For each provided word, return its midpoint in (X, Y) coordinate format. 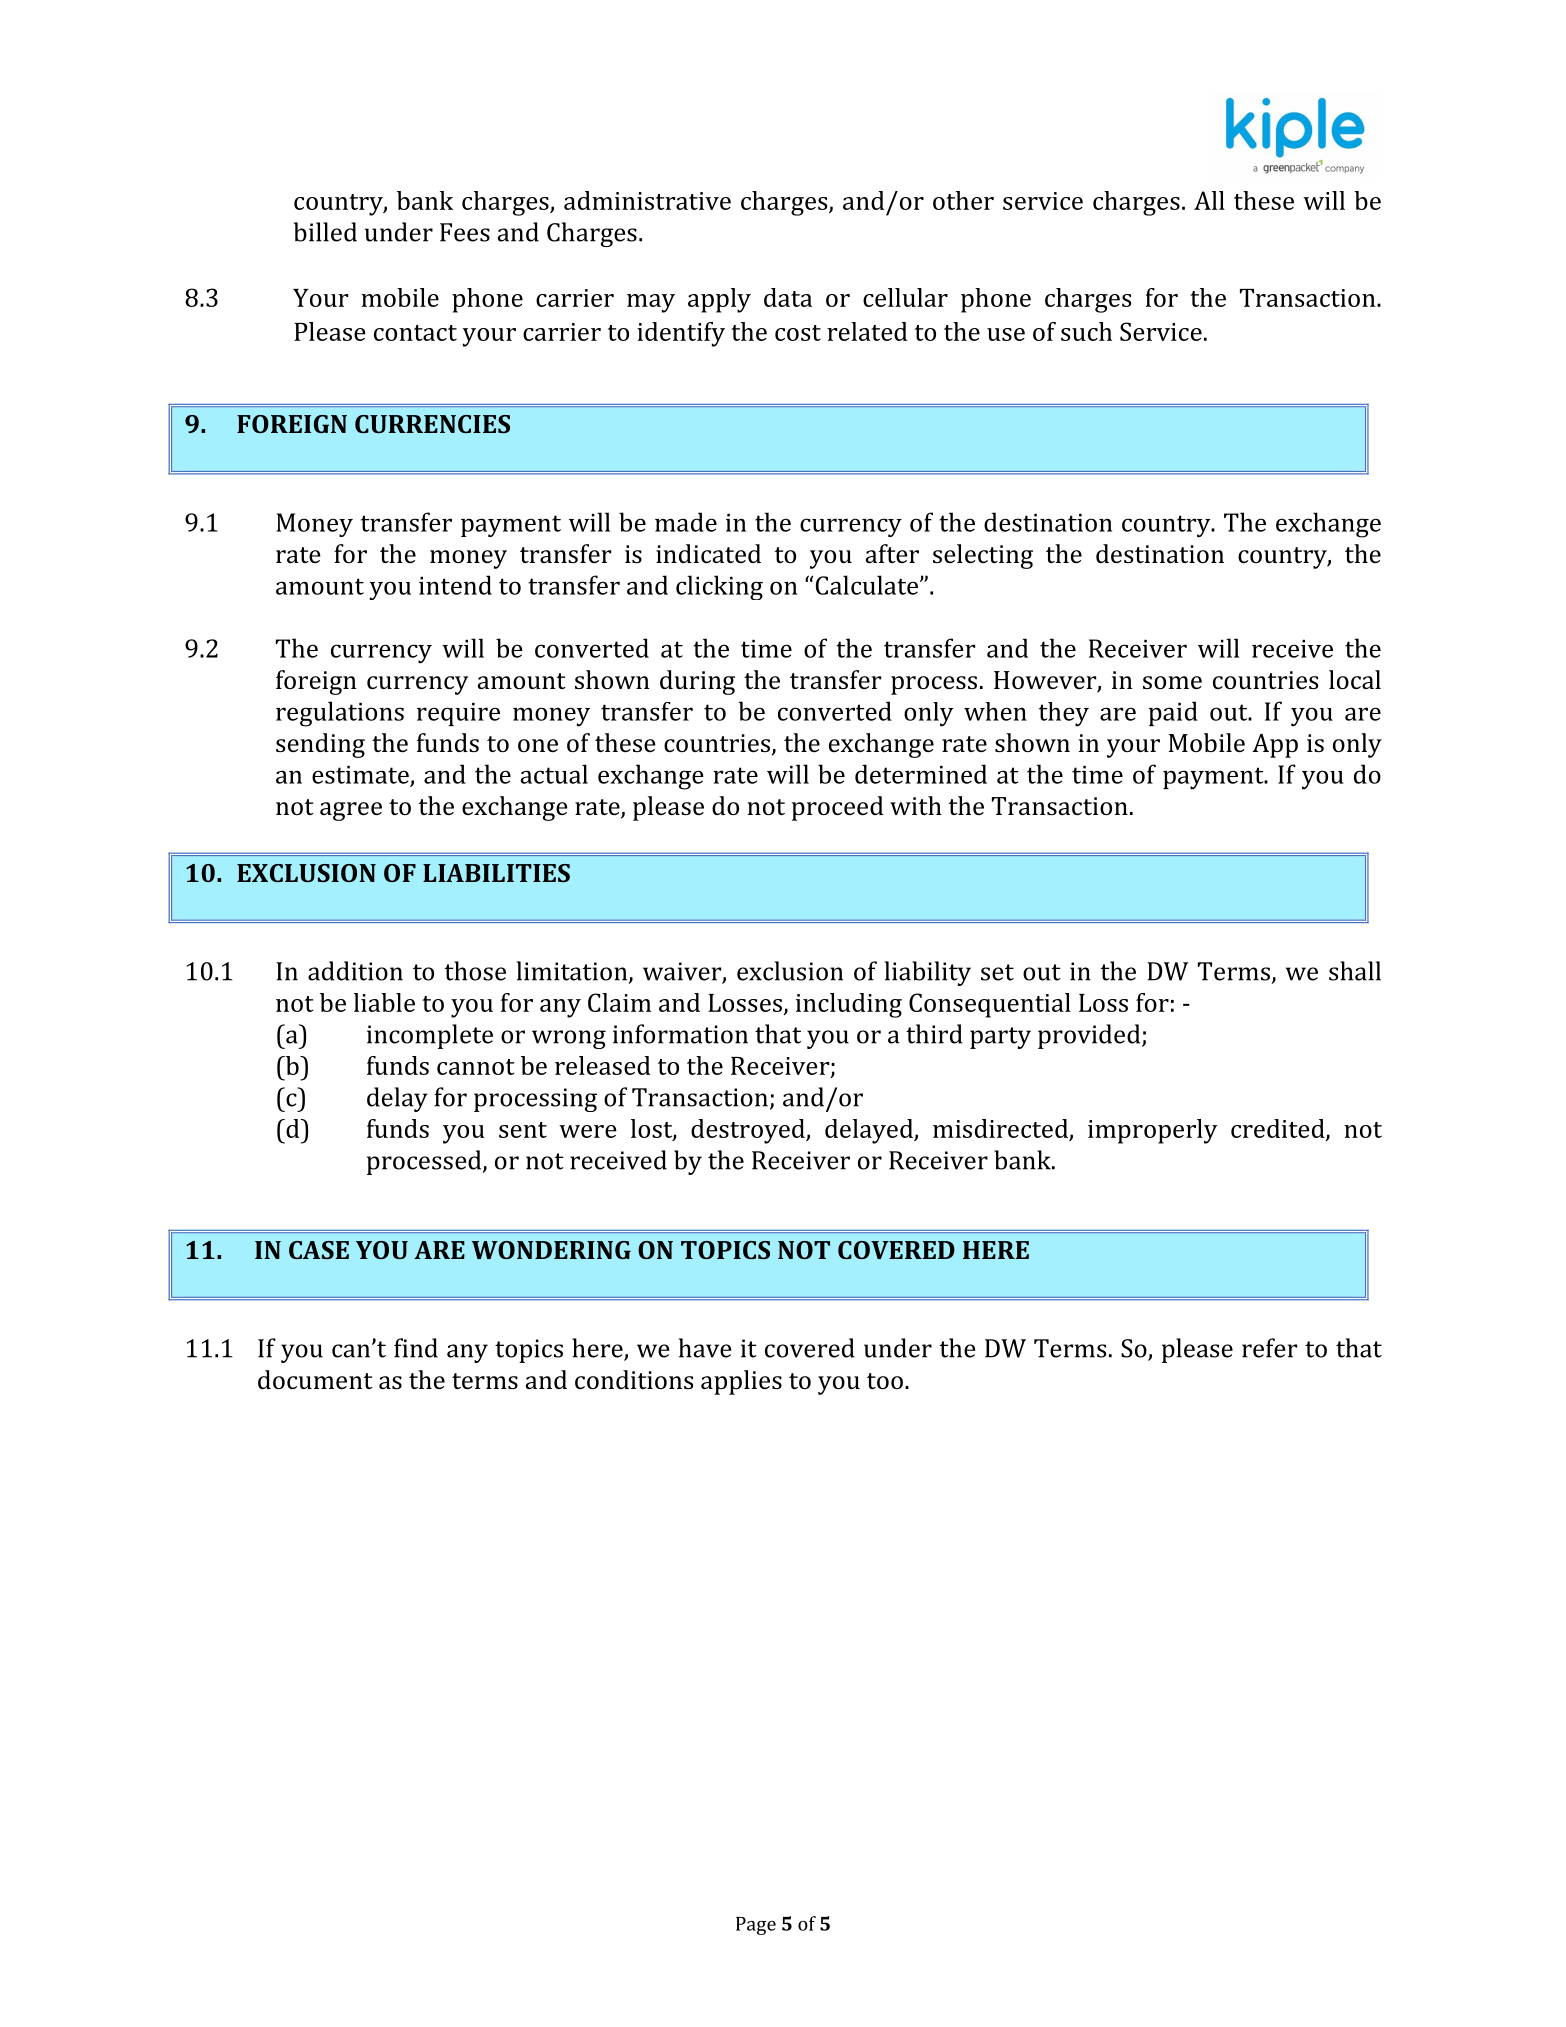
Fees (465, 232)
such (1086, 331)
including (849, 1005)
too (885, 1381)
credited (1279, 1129)
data (788, 297)
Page (756, 1926)
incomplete (430, 1036)
